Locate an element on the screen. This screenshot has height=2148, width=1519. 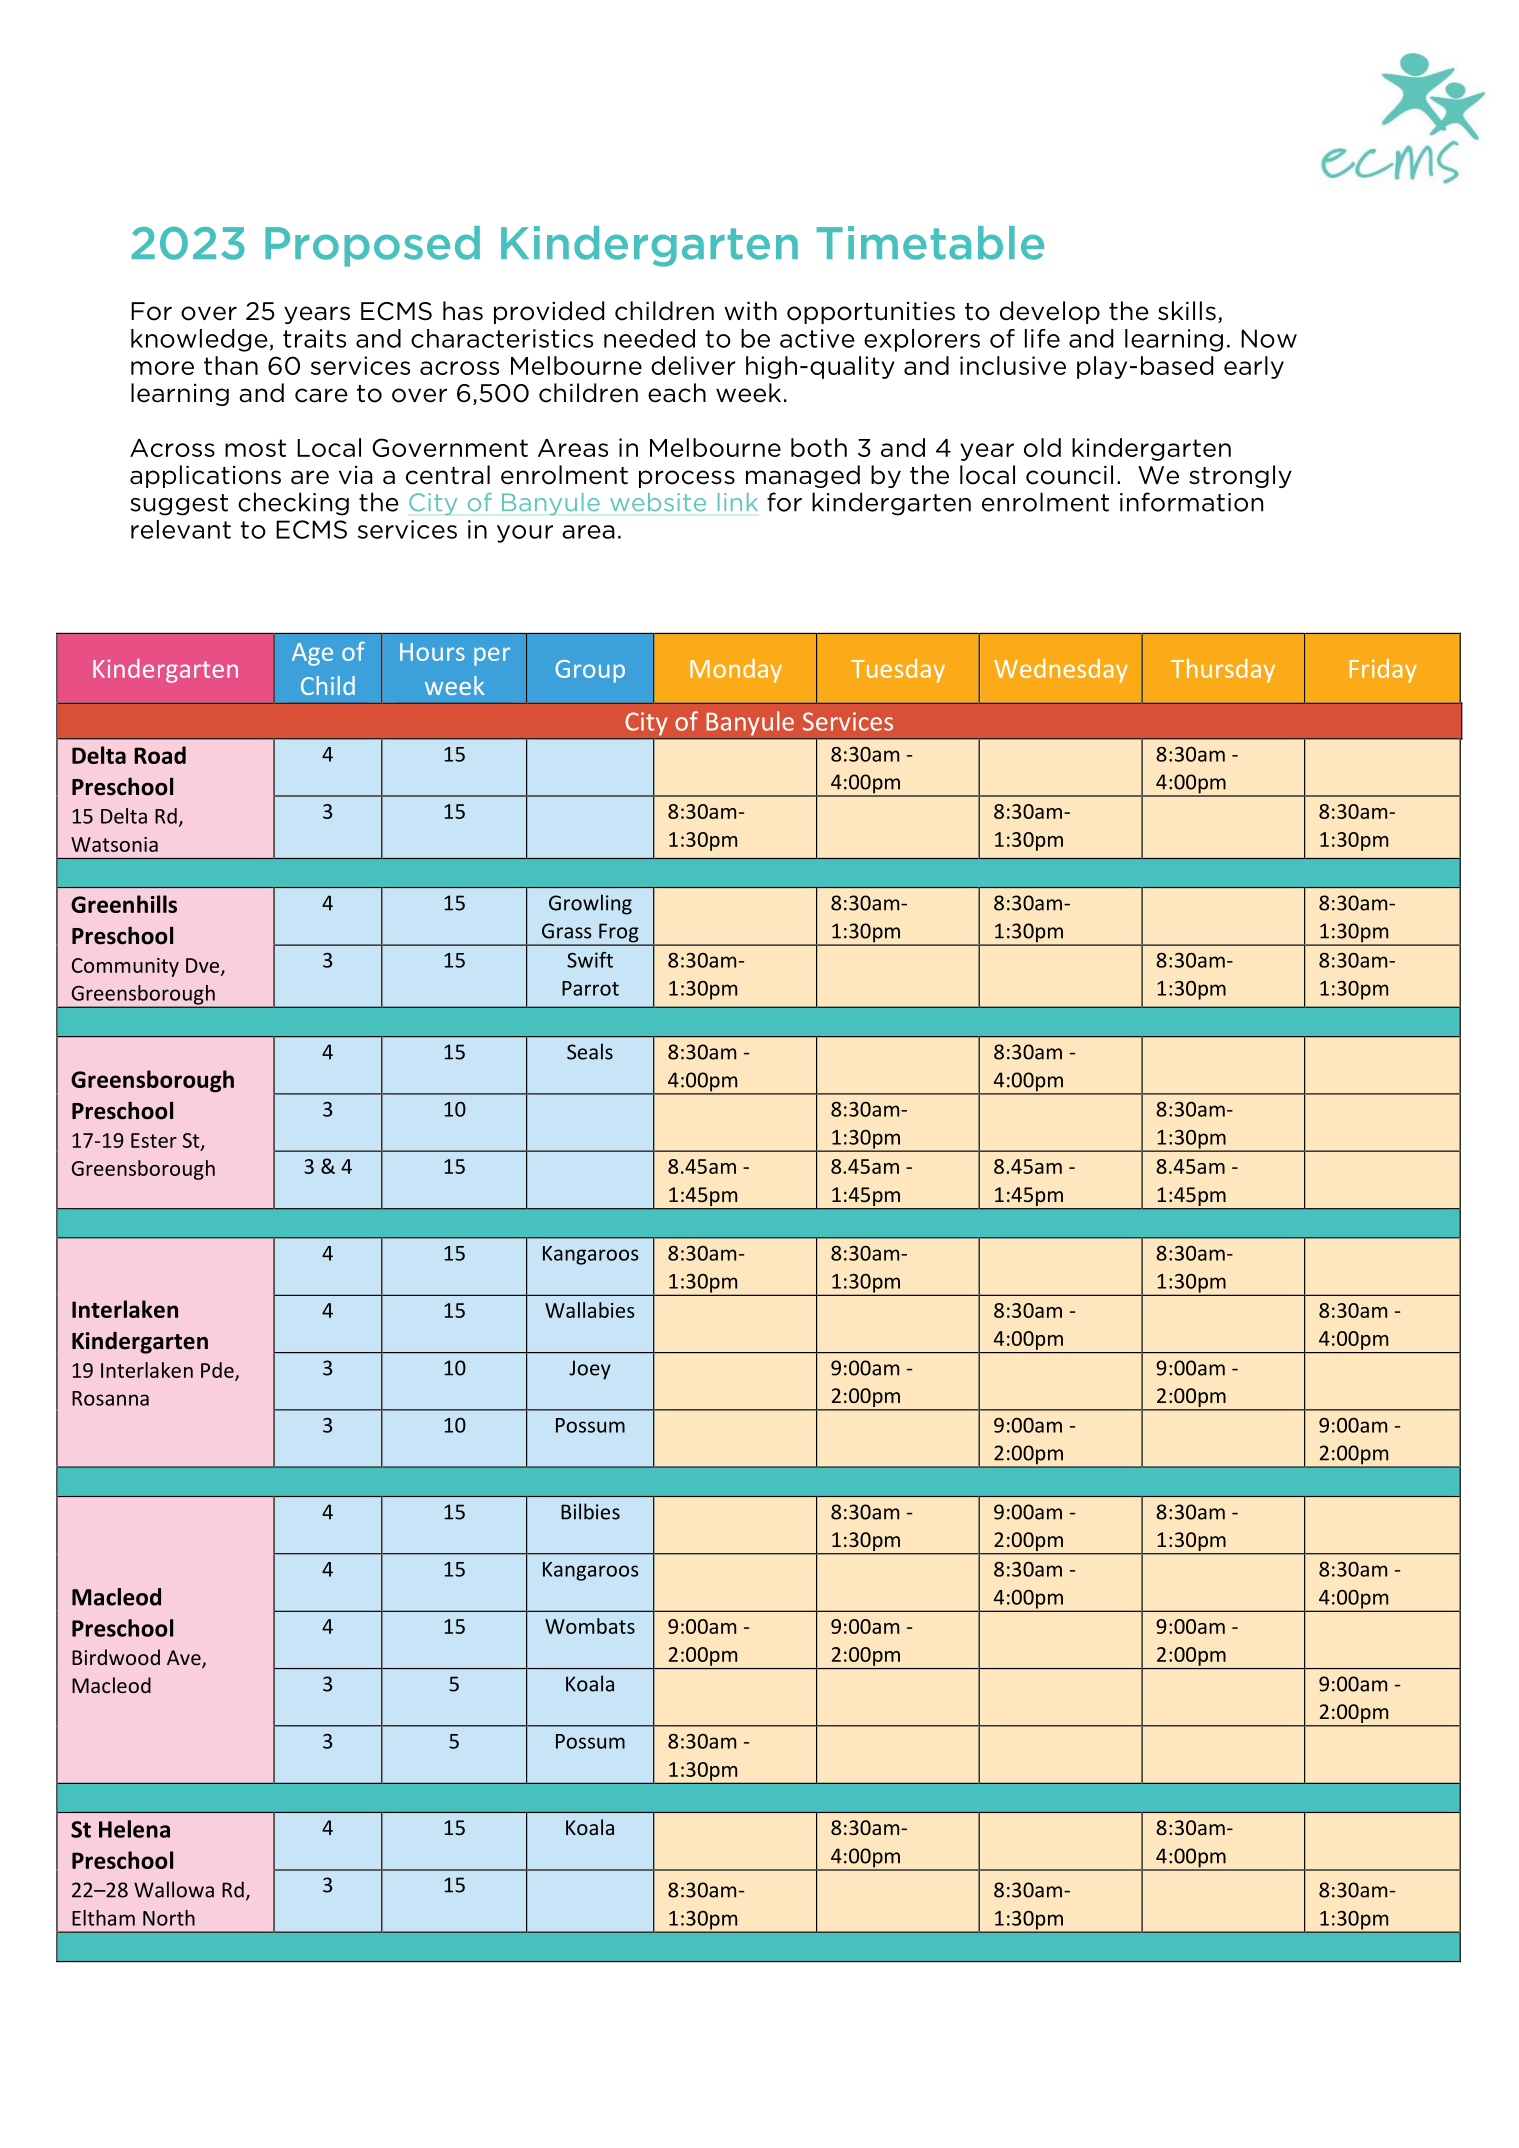
Joey is located at coordinates (590, 1370).
